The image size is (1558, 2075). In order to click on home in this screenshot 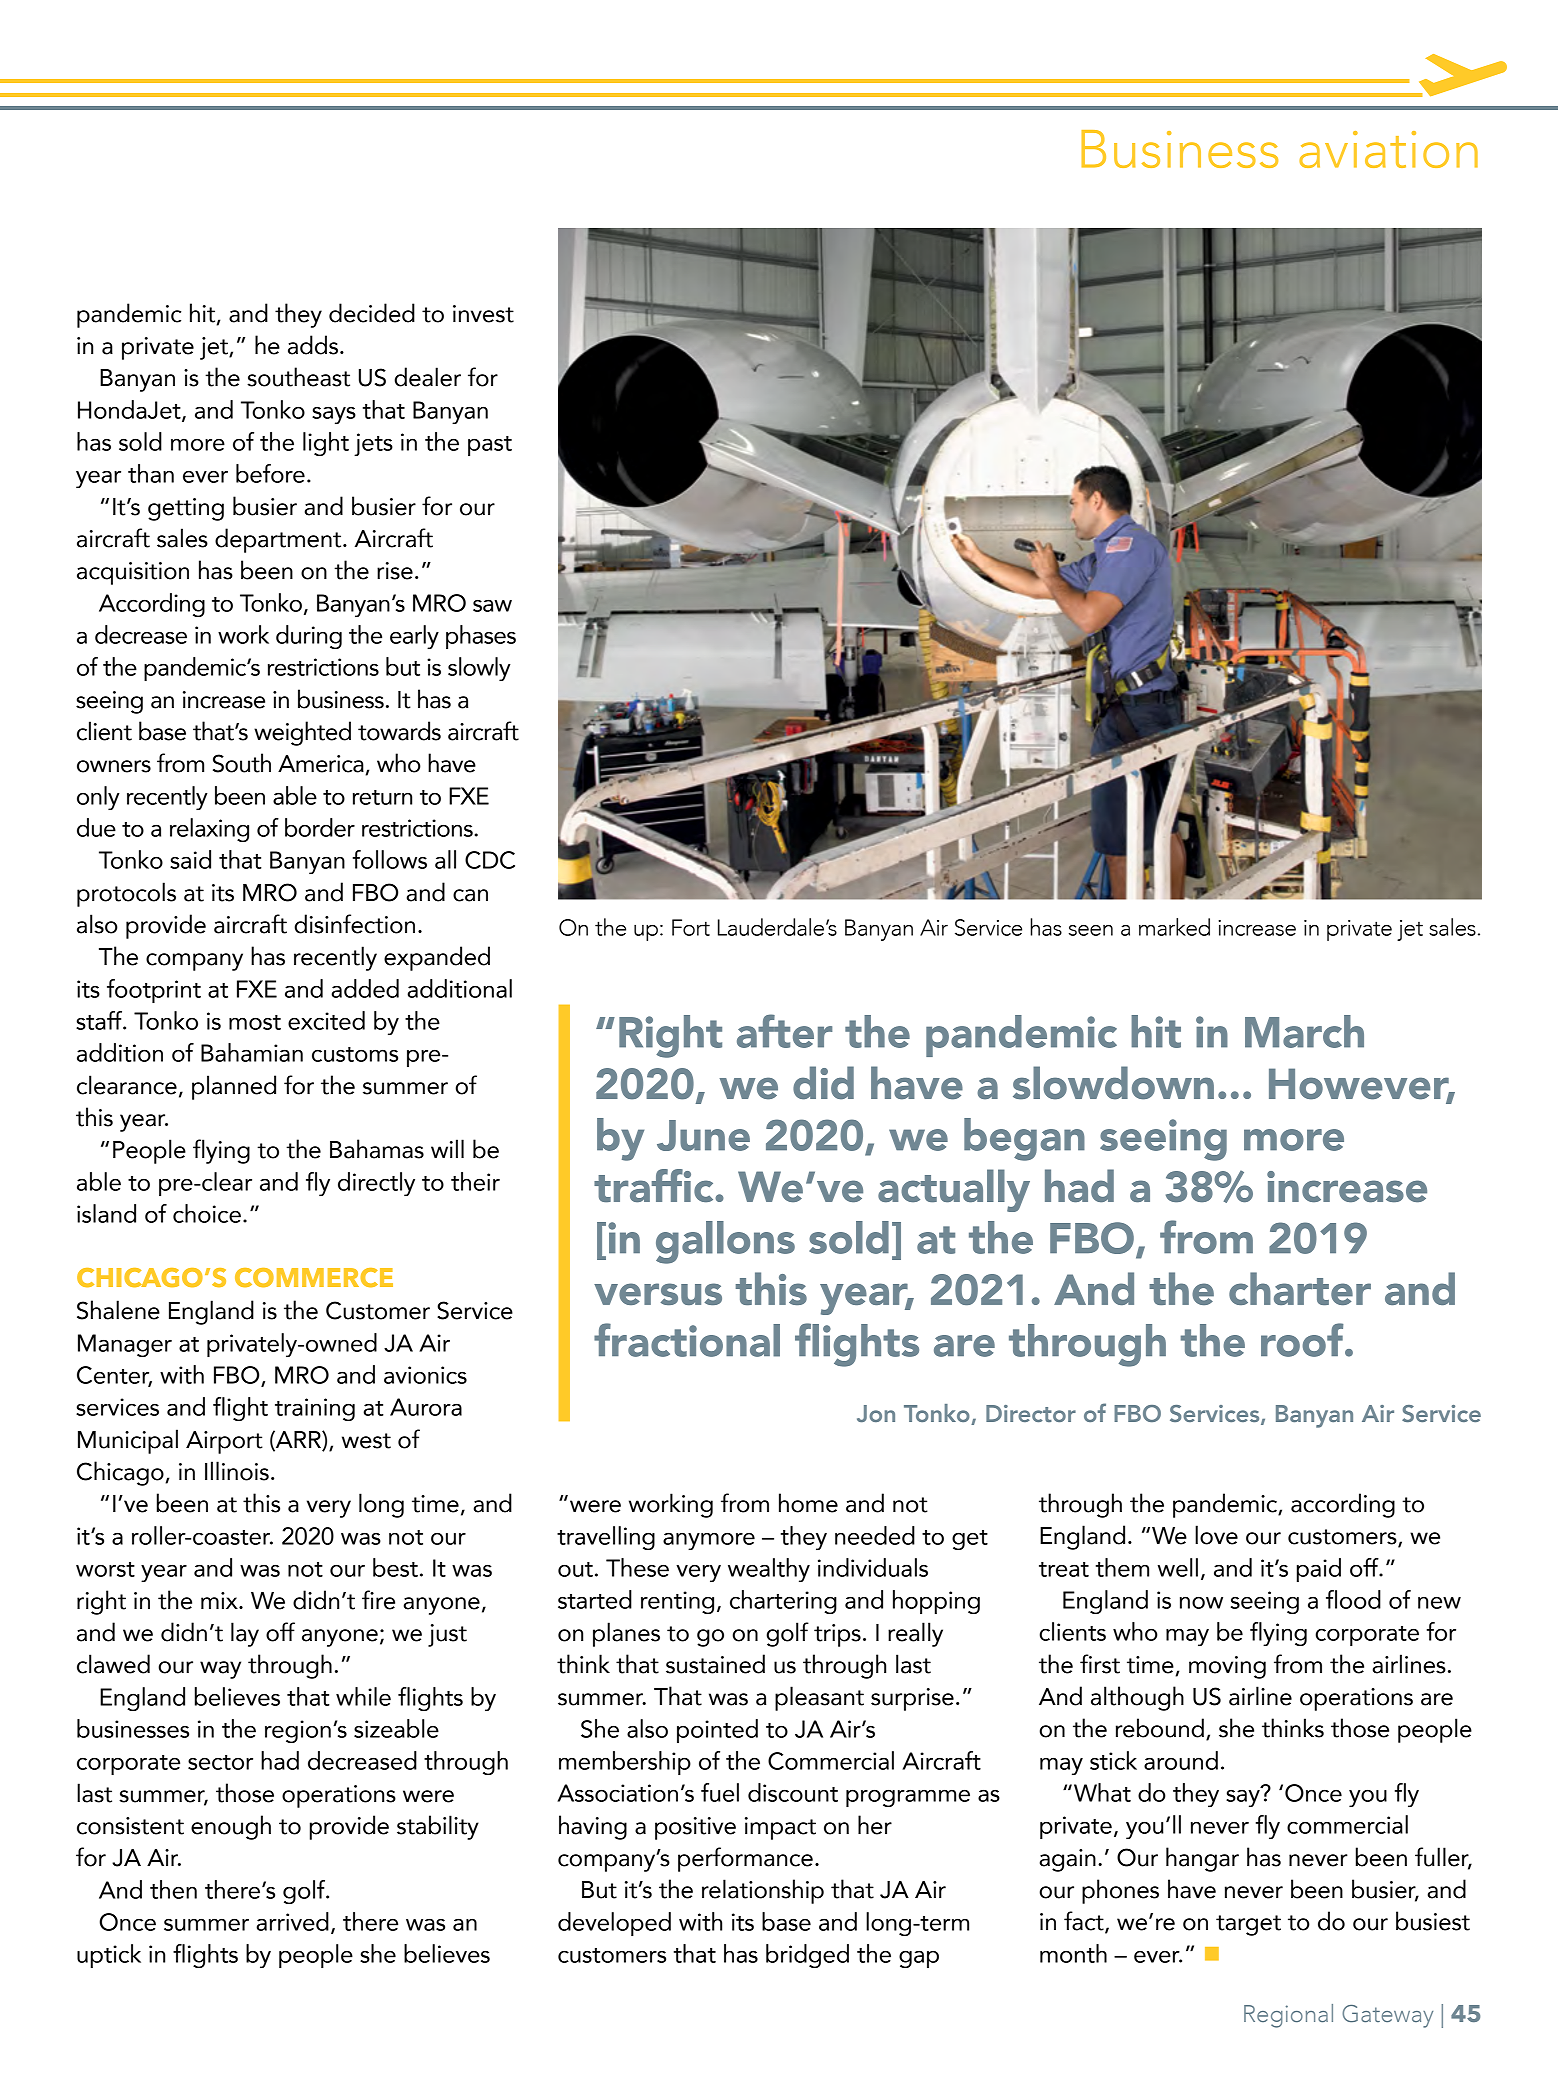, I will do `click(808, 1503)`.
